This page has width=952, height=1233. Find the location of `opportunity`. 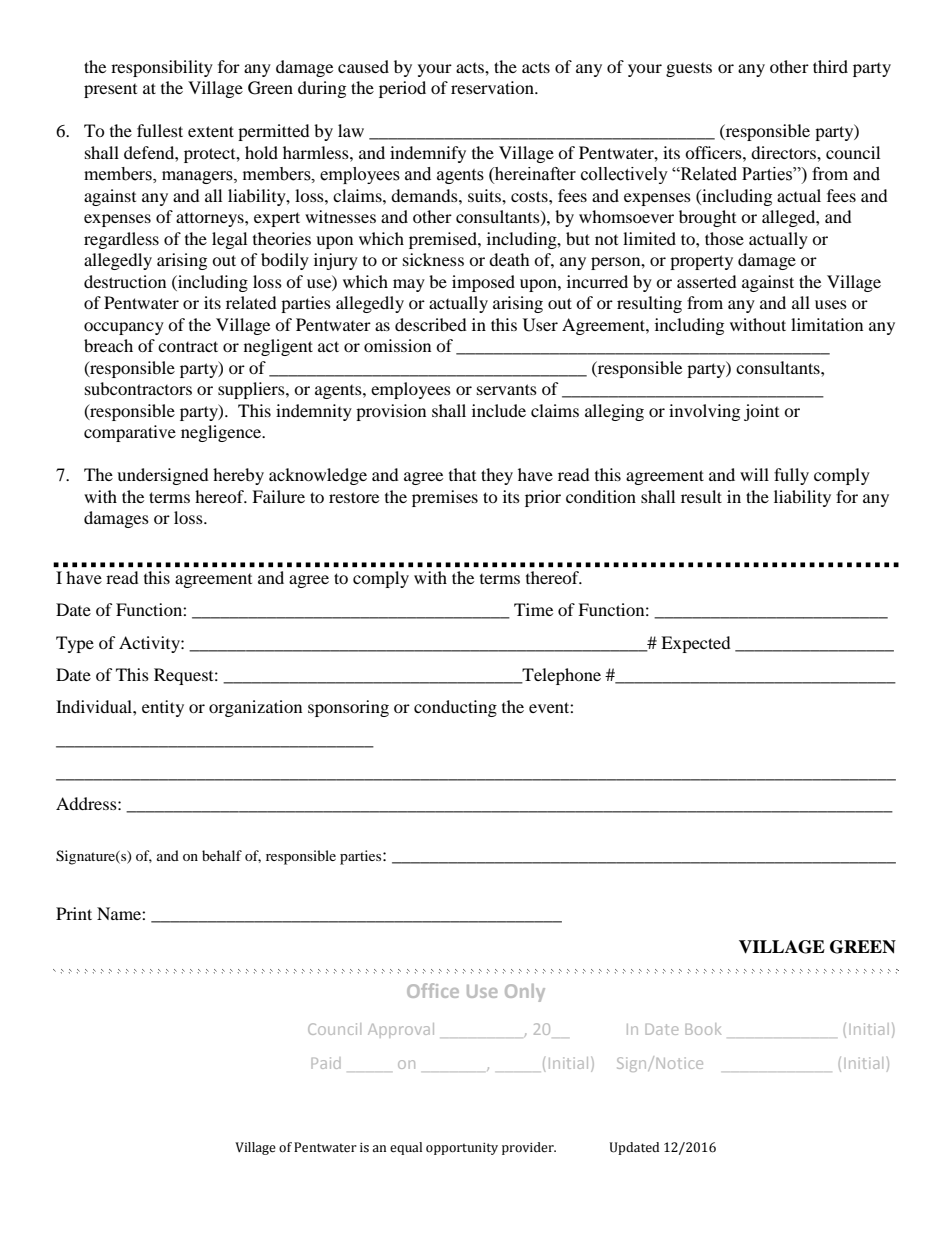

opportunity is located at coordinates (462, 1149).
